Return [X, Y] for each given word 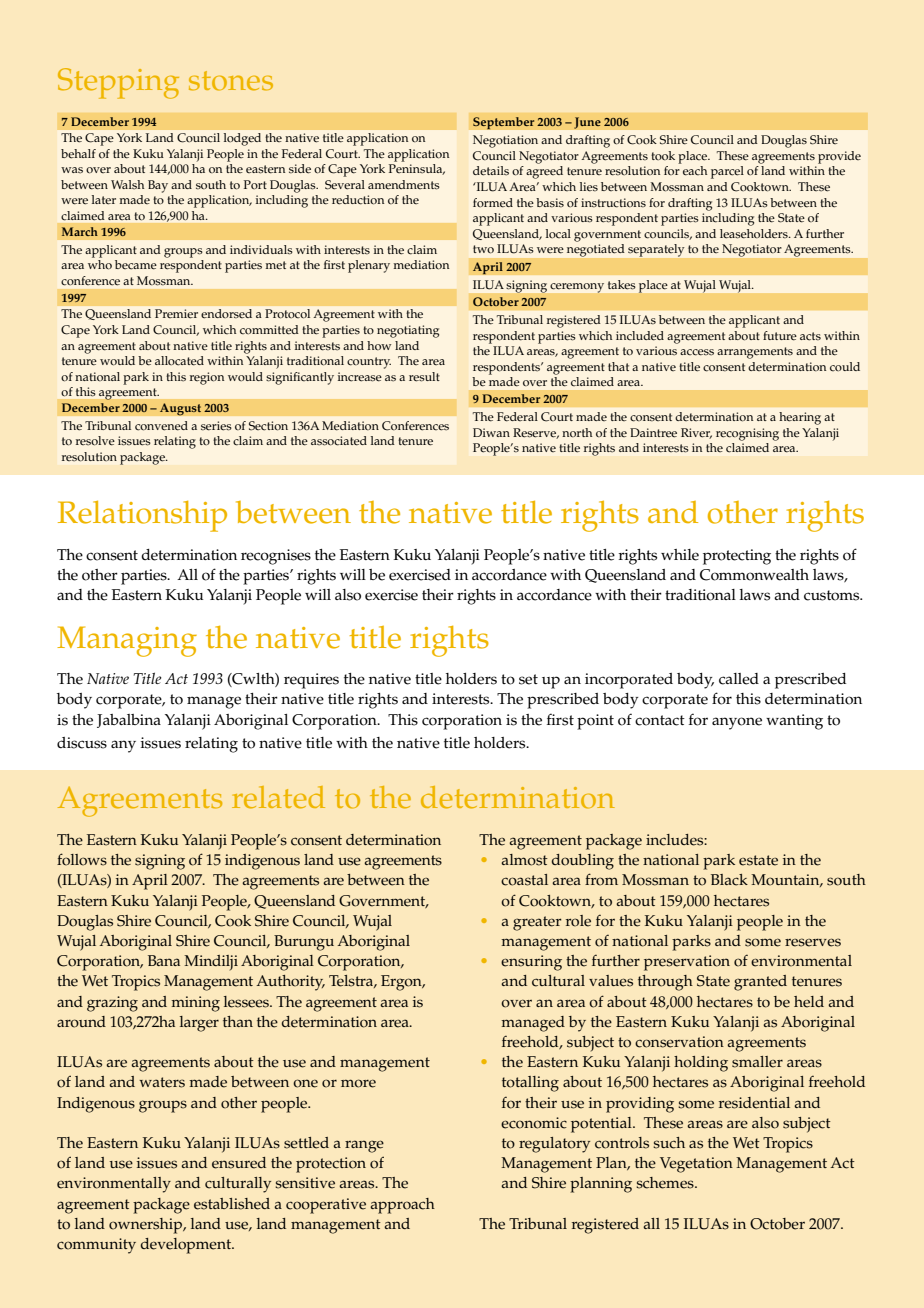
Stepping [118, 83]
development [187, 1246]
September [504, 123]
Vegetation [696, 1165]
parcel [727, 172]
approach [402, 1206]
